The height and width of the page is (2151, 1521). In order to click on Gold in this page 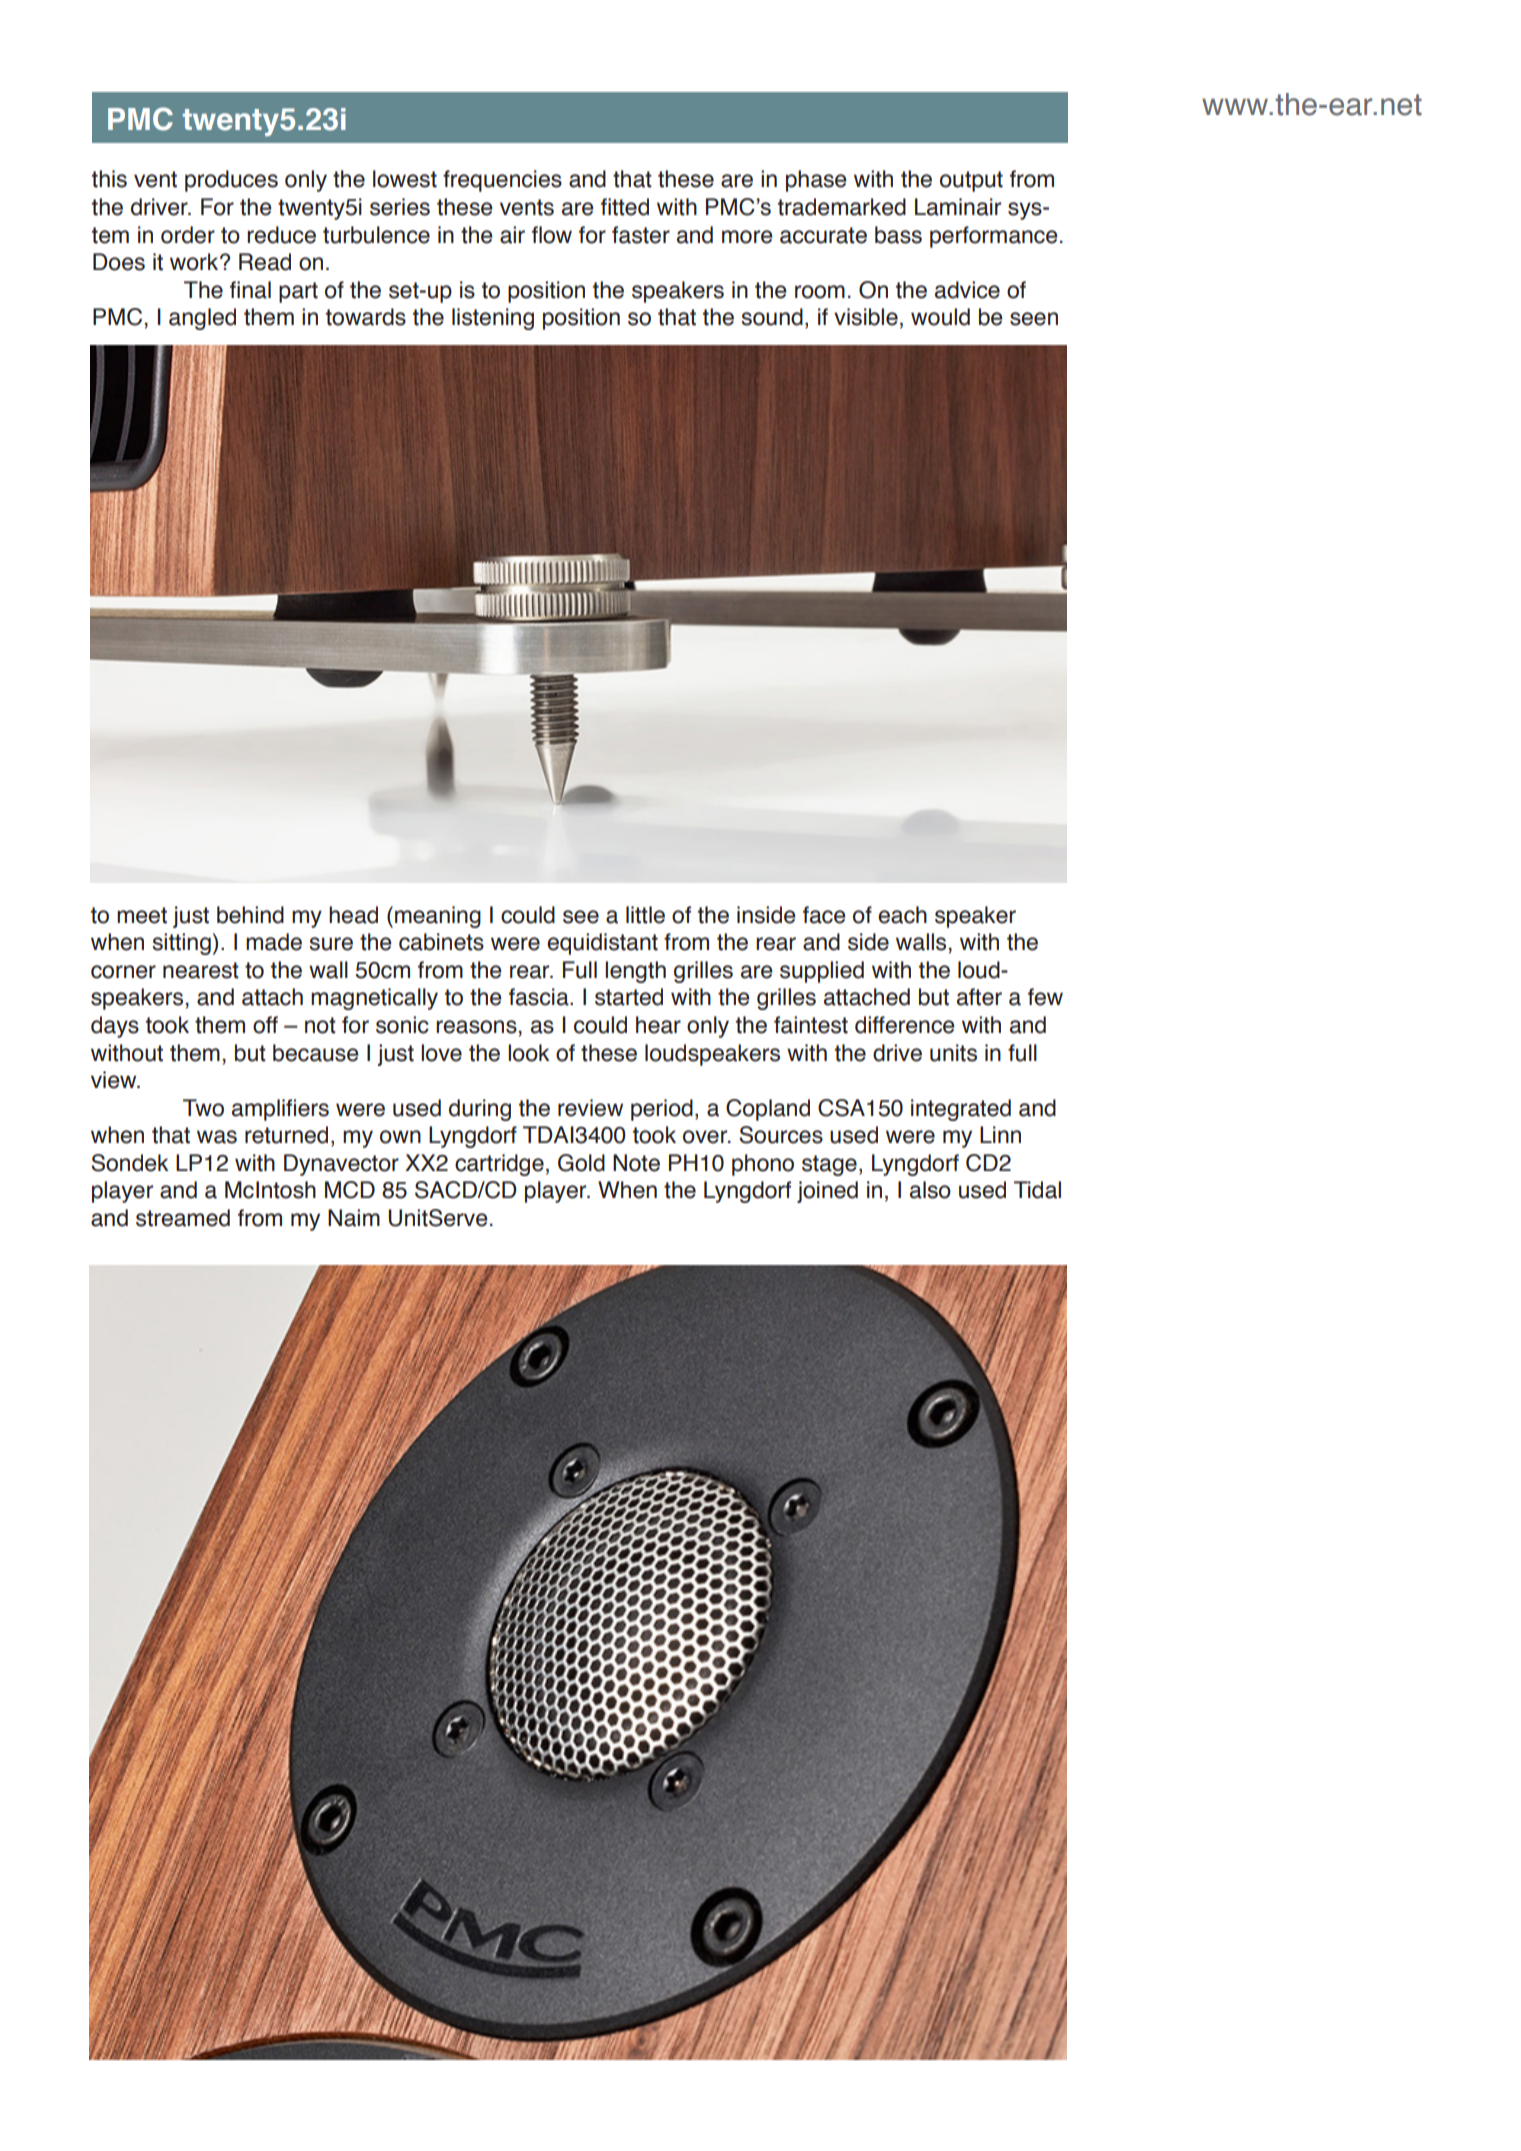, I will do `click(581, 1163)`.
